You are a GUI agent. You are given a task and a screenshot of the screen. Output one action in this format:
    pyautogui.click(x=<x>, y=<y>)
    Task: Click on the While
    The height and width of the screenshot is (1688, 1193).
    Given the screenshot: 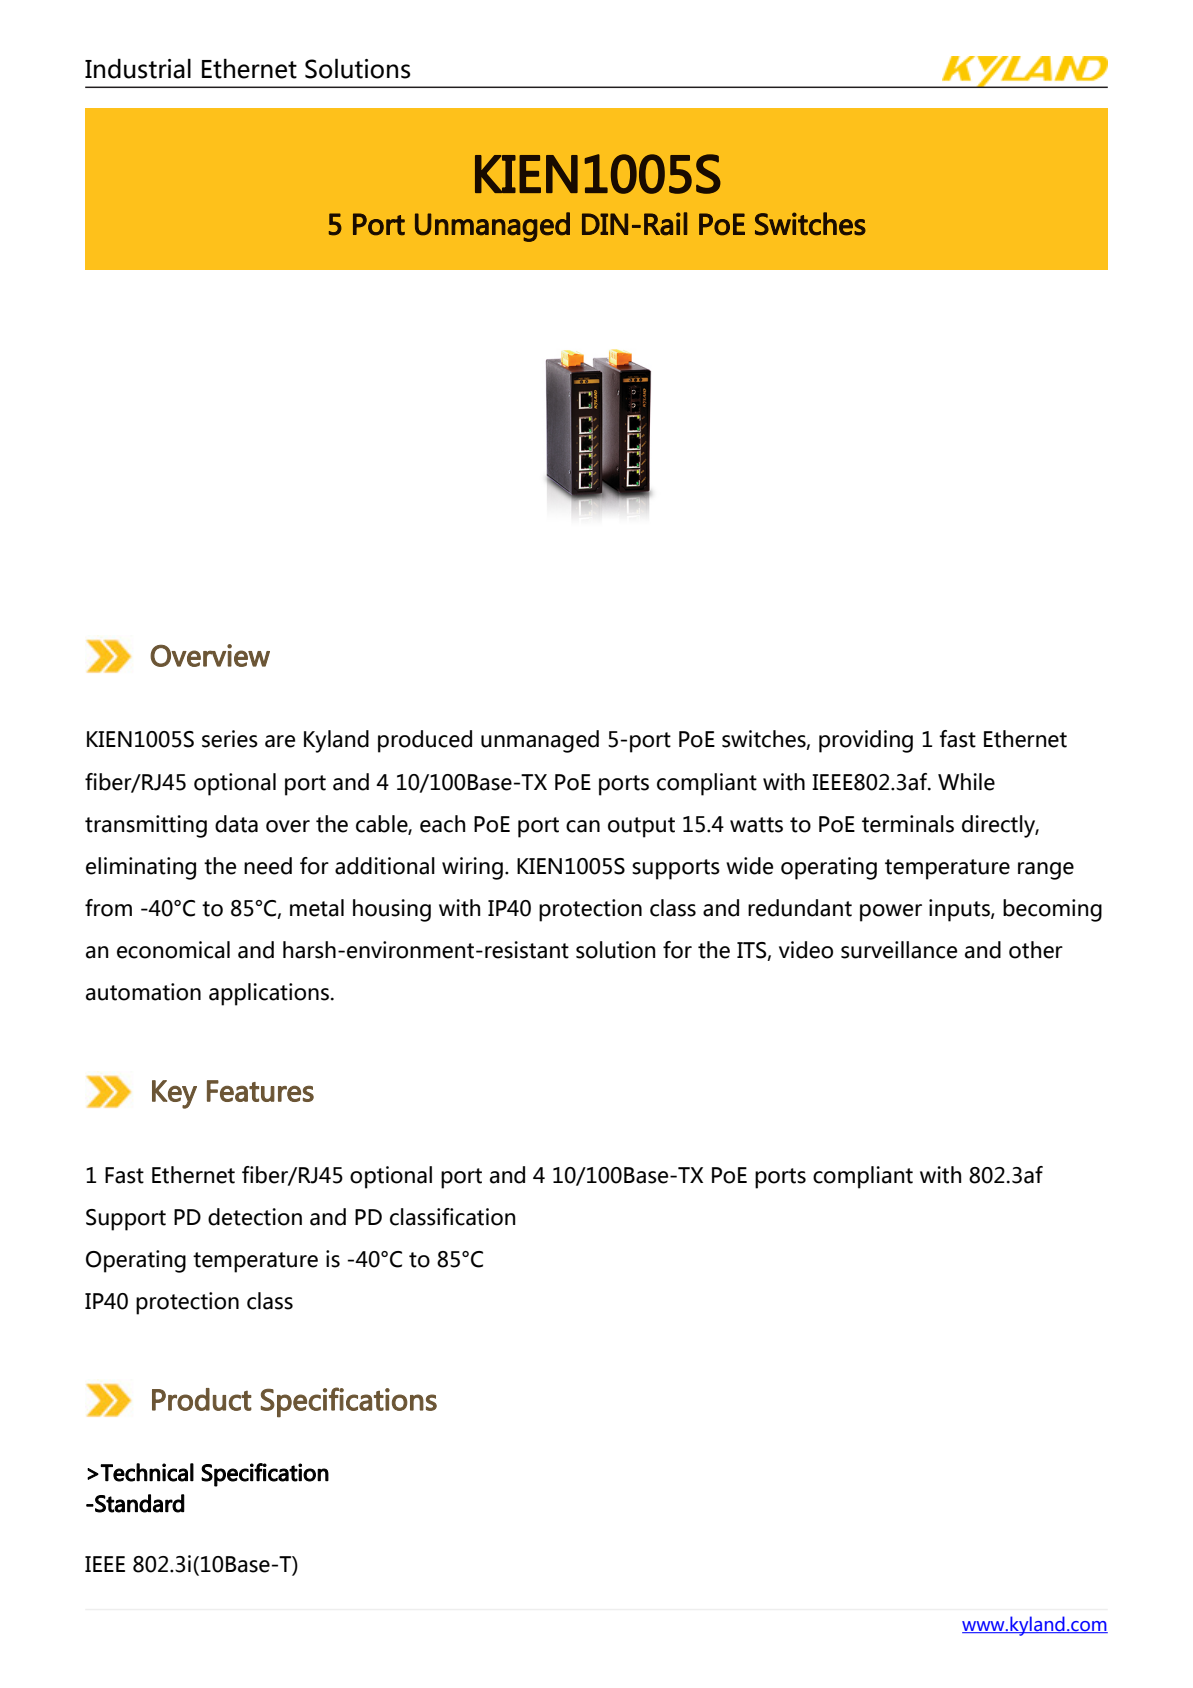 What is the action you would take?
    pyautogui.click(x=966, y=782)
